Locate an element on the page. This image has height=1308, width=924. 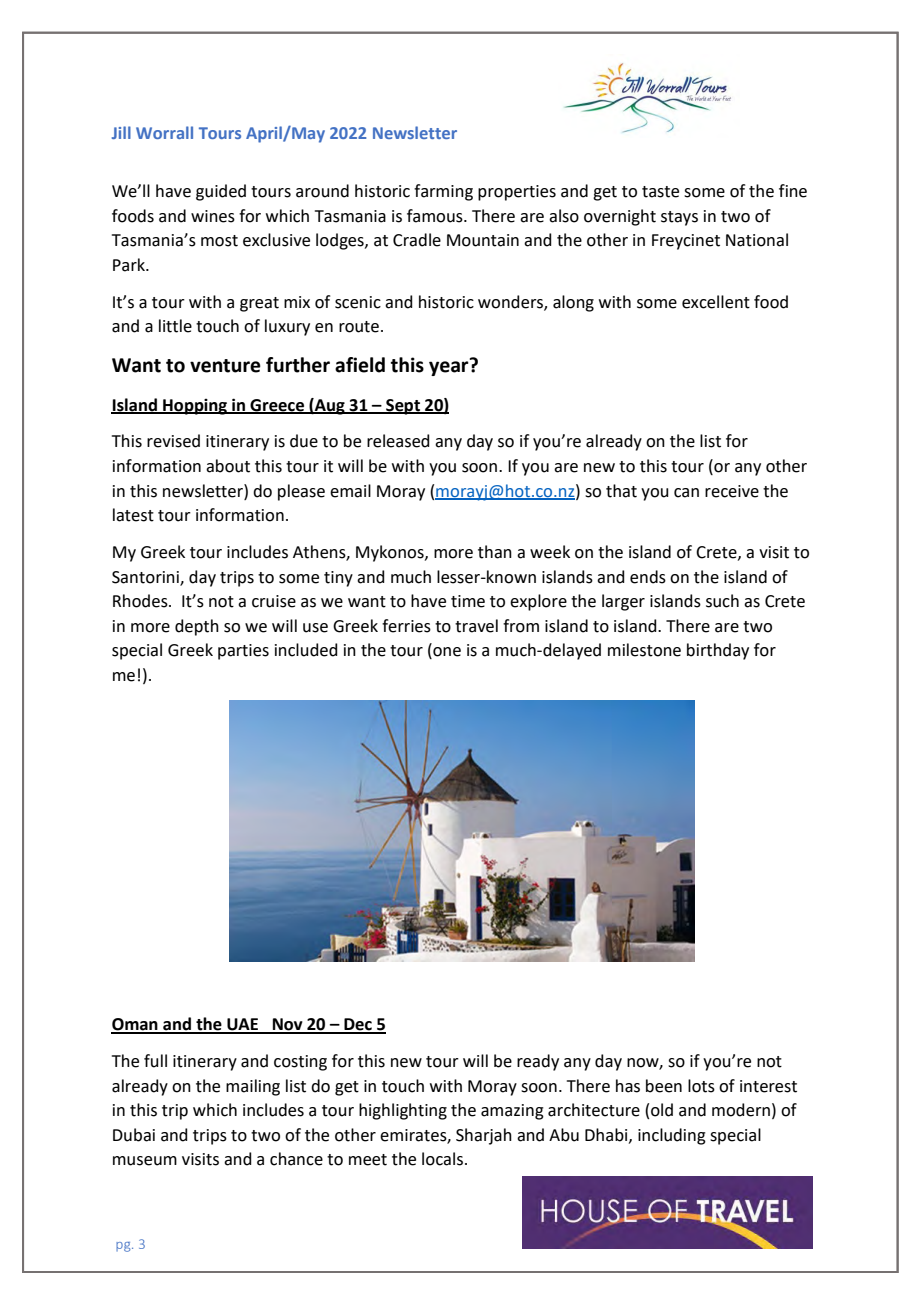
guided is located at coordinates (221, 192).
